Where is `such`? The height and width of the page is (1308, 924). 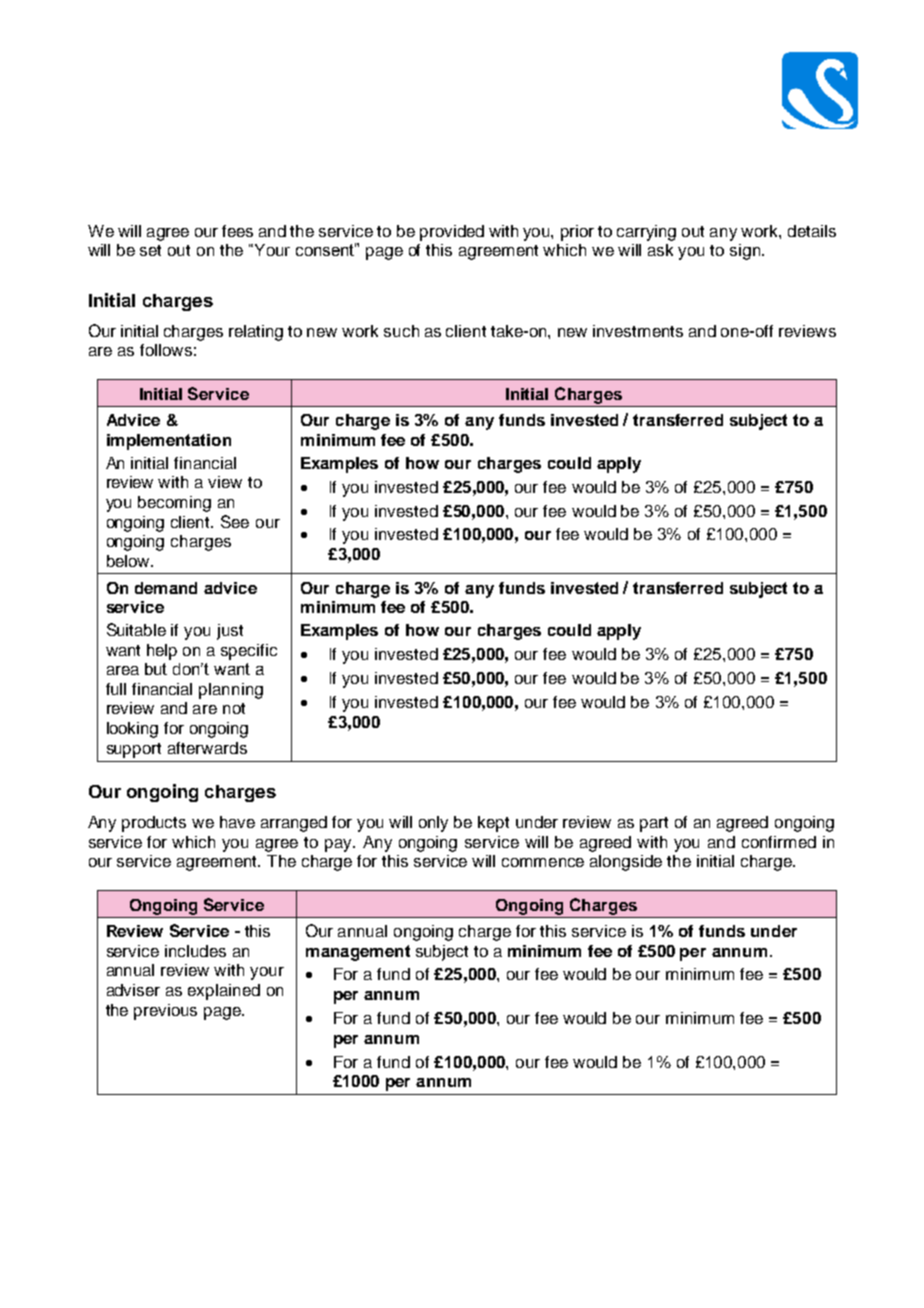
such is located at coordinates (401, 331).
